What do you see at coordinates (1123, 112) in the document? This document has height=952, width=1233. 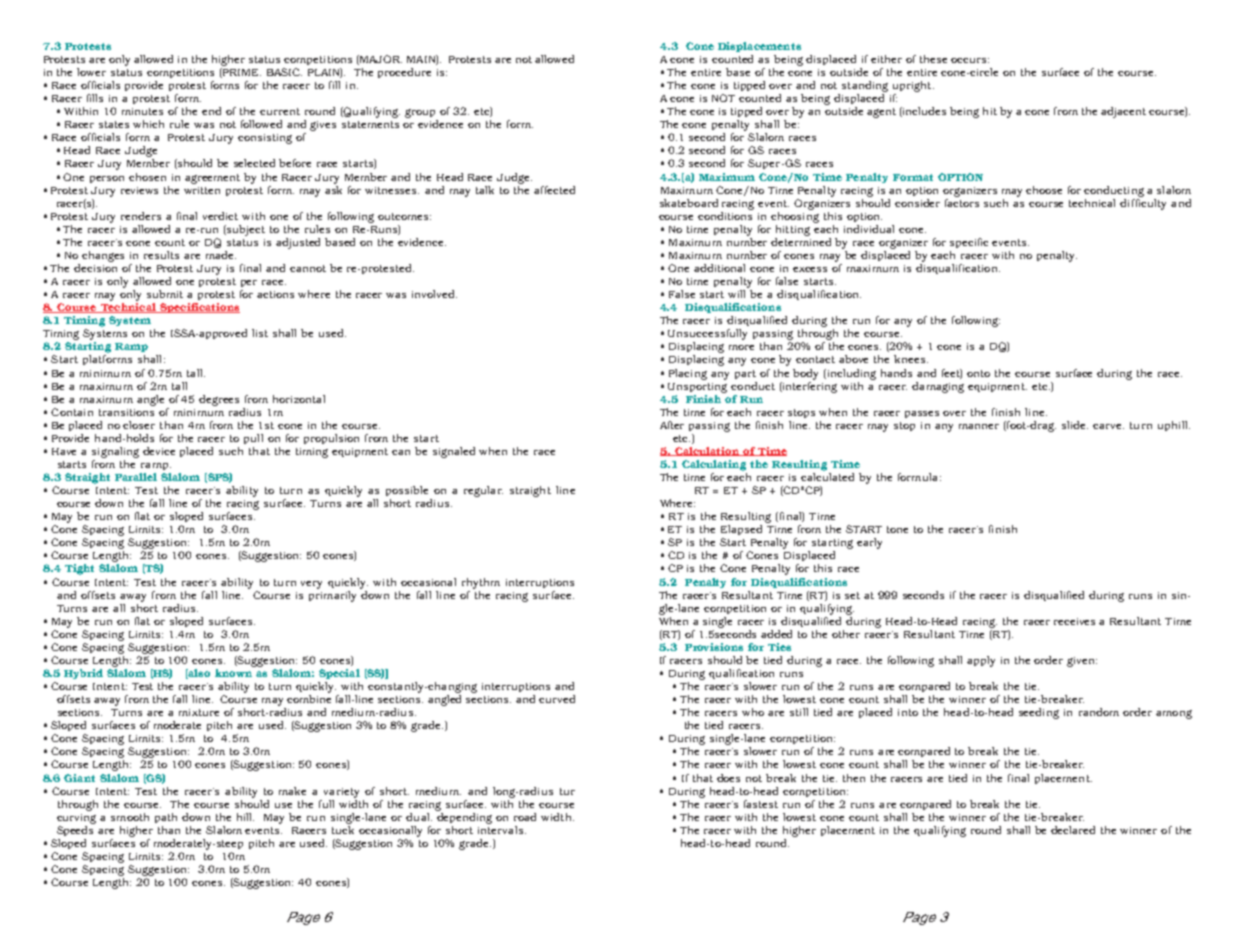 I see `adjacent` at bounding box center [1123, 112].
